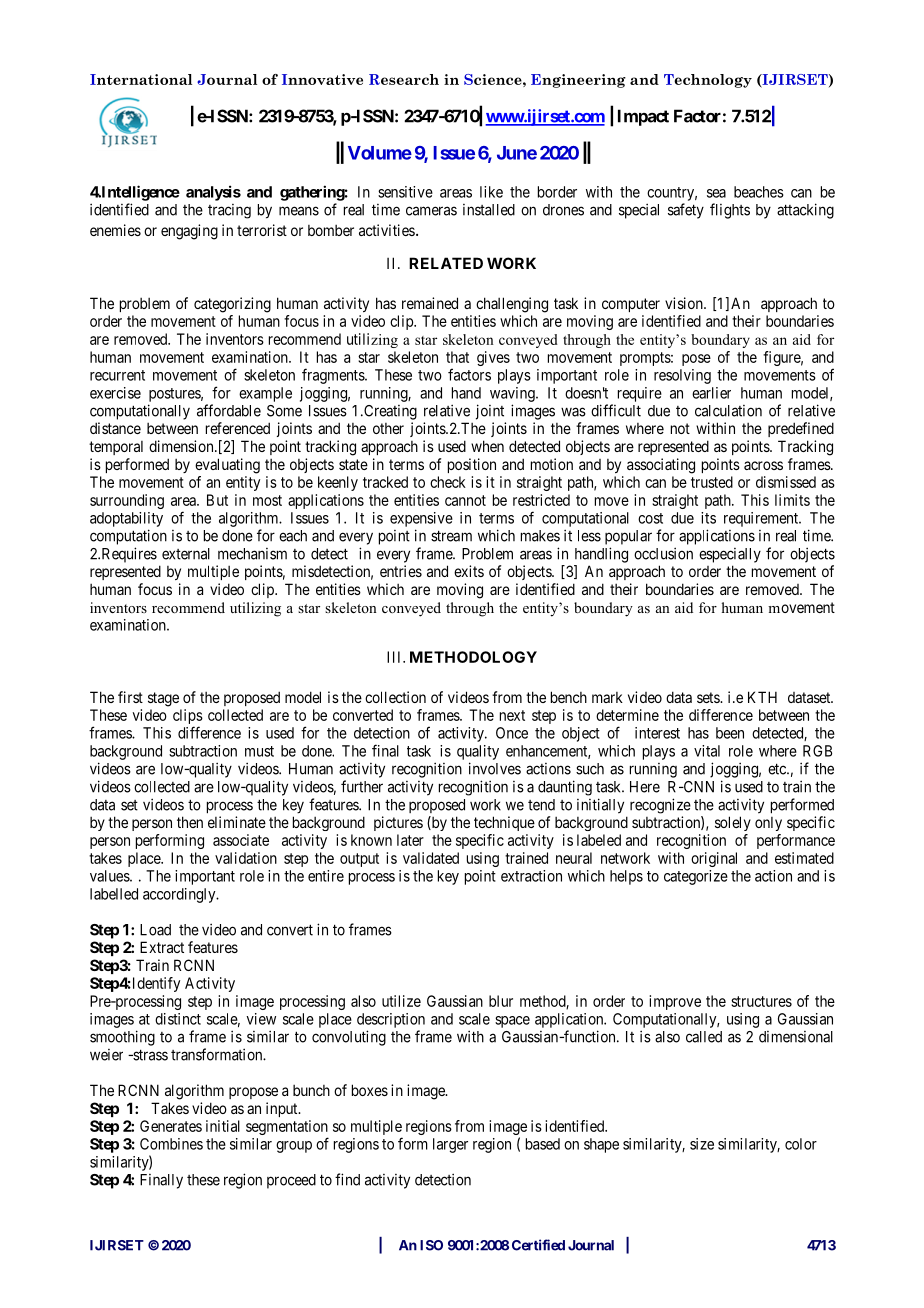  What do you see at coordinates (708, 81) in the image?
I see `Technology` at bounding box center [708, 81].
